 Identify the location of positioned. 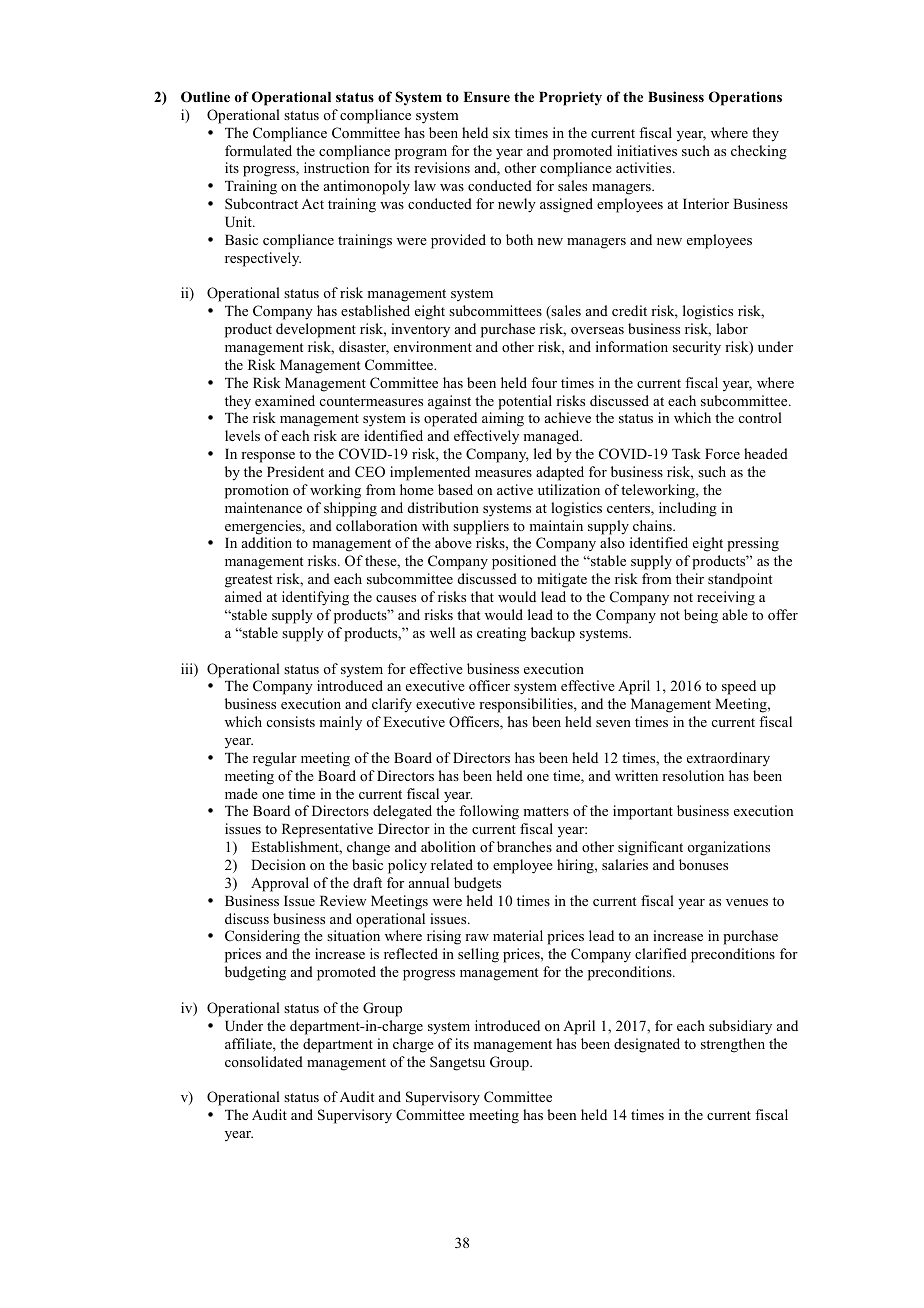
(524, 562).
